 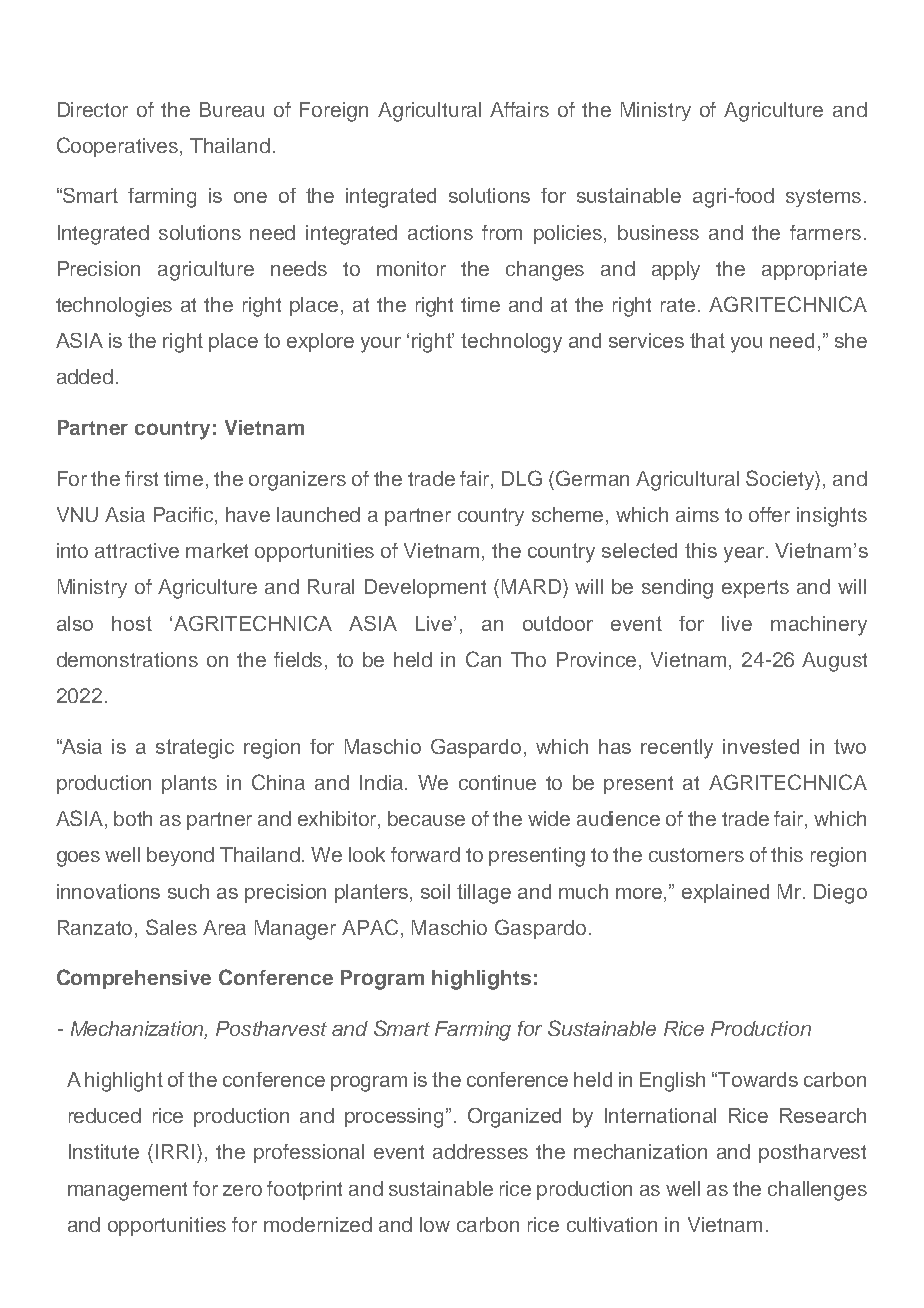 What do you see at coordinates (769, 514) in the page?
I see `offer` at bounding box center [769, 514].
